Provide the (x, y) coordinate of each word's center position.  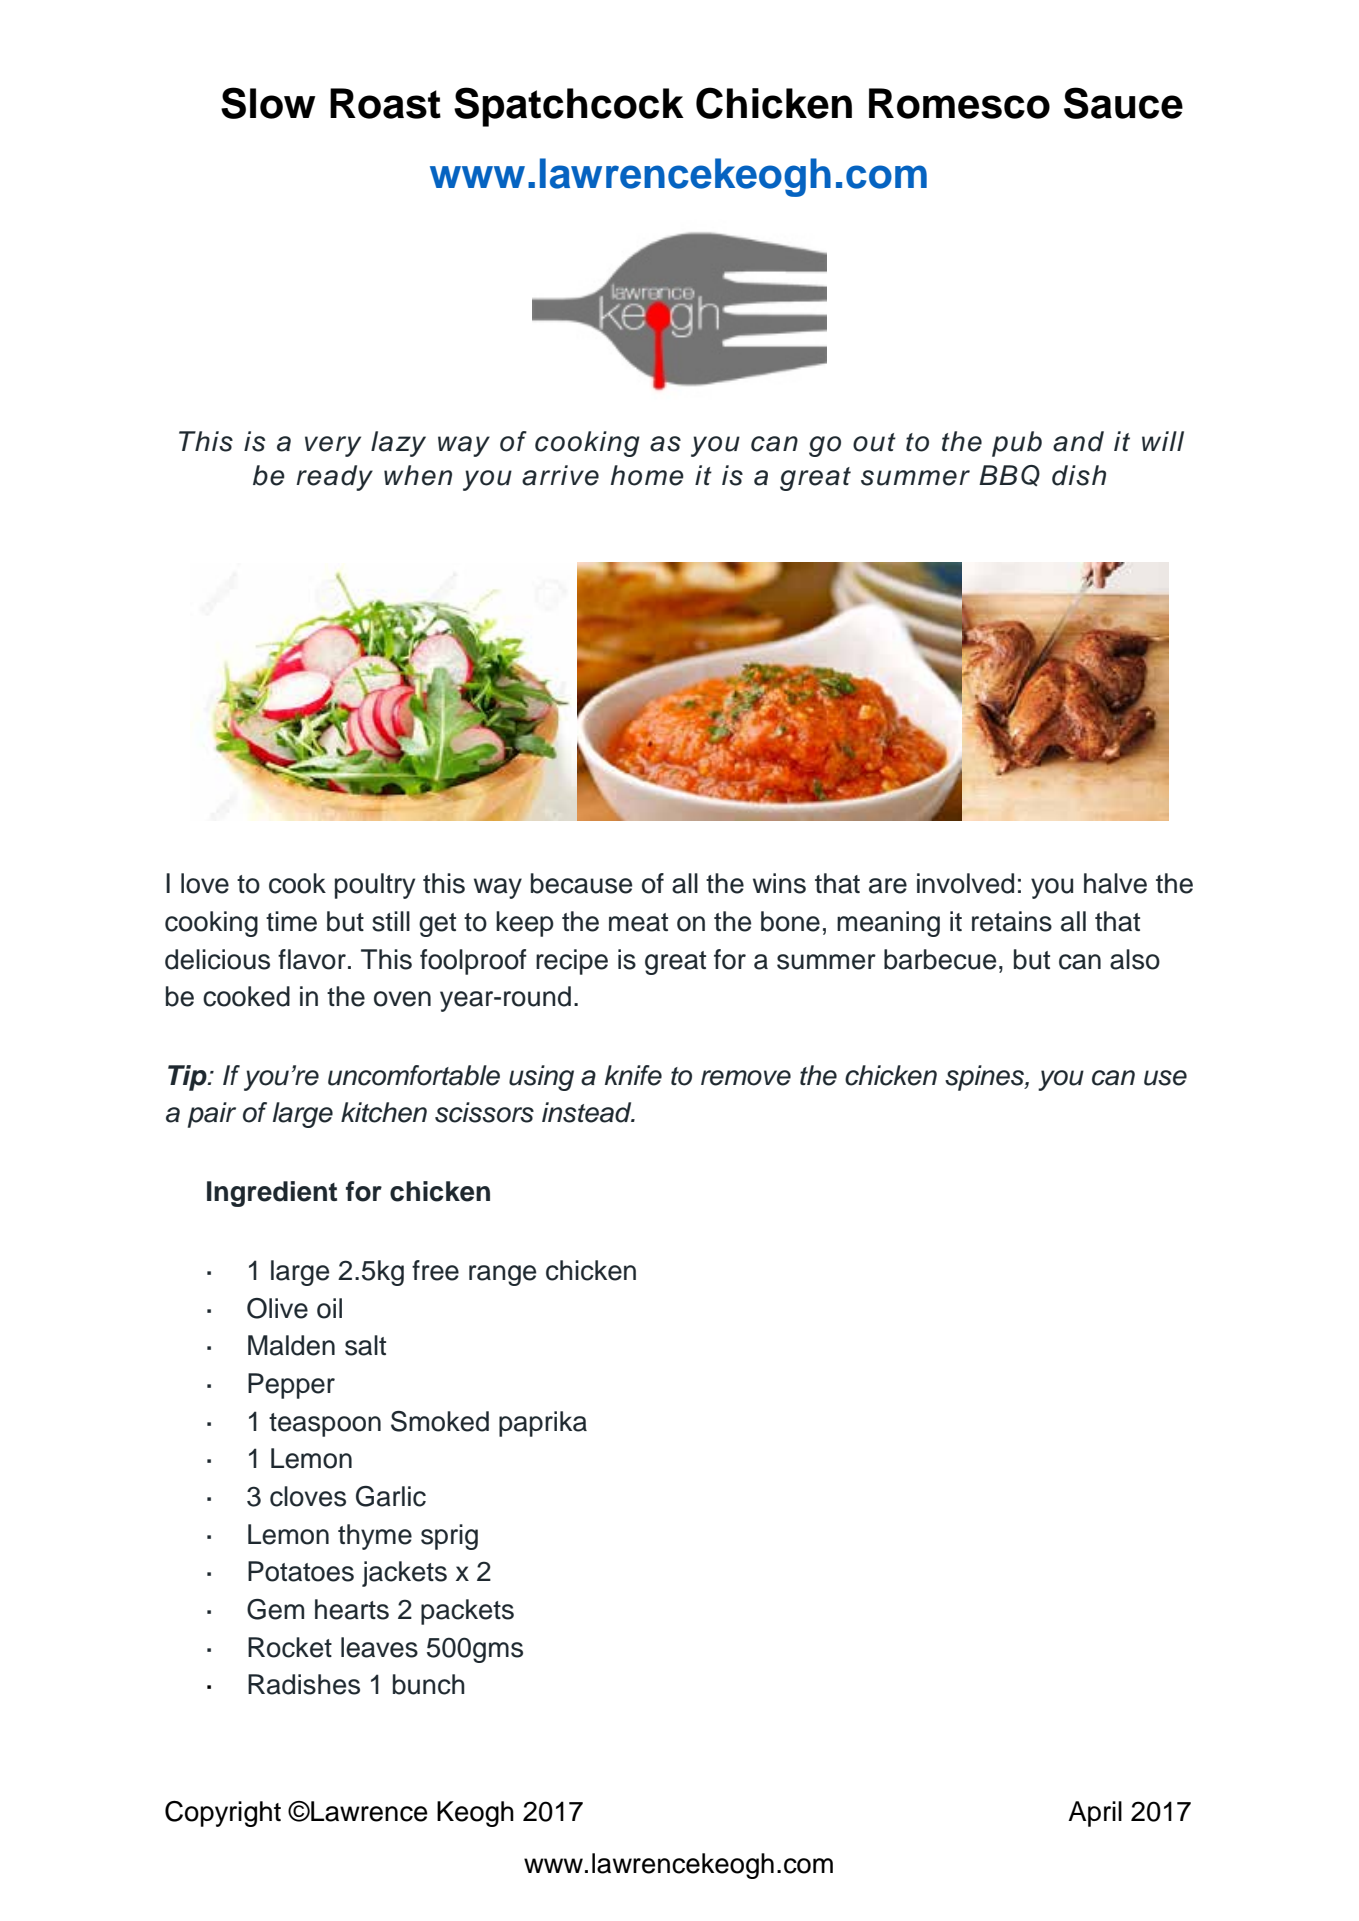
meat (638, 922)
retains (1012, 921)
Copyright (223, 1814)
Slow (268, 103)
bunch (429, 1684)
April (1095, 1814)
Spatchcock (569, 107)
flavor (312, 959)
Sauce (1123, 103)
